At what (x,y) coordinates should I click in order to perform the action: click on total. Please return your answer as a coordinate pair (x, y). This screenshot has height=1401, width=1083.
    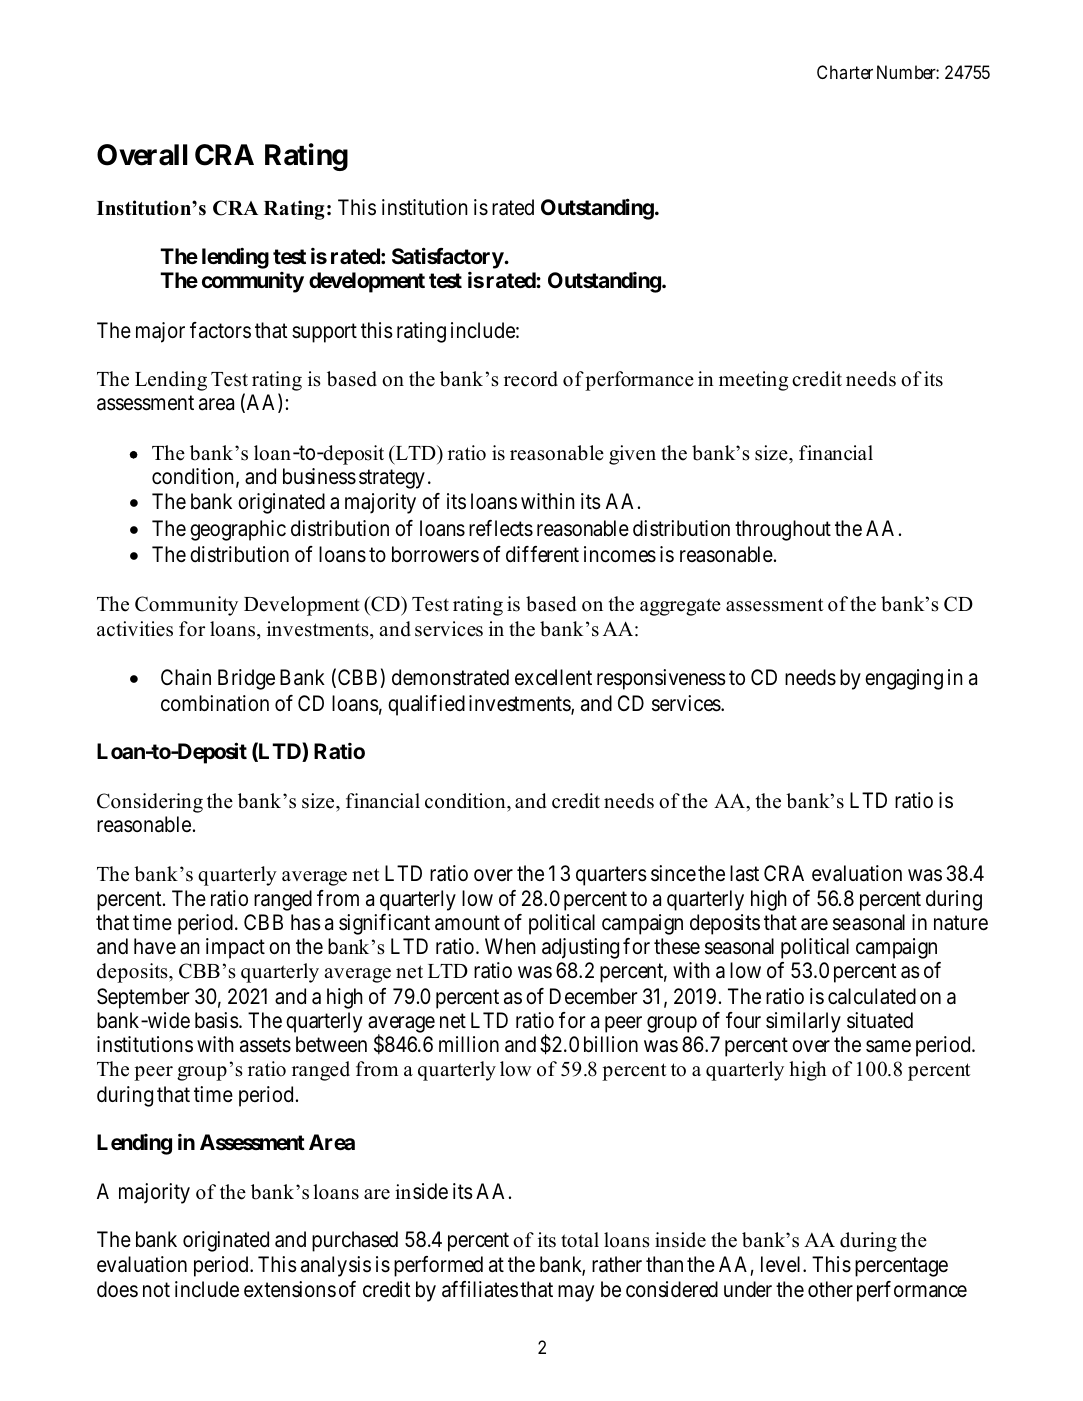
    Looking at the image, I should click on (580, 1240).
